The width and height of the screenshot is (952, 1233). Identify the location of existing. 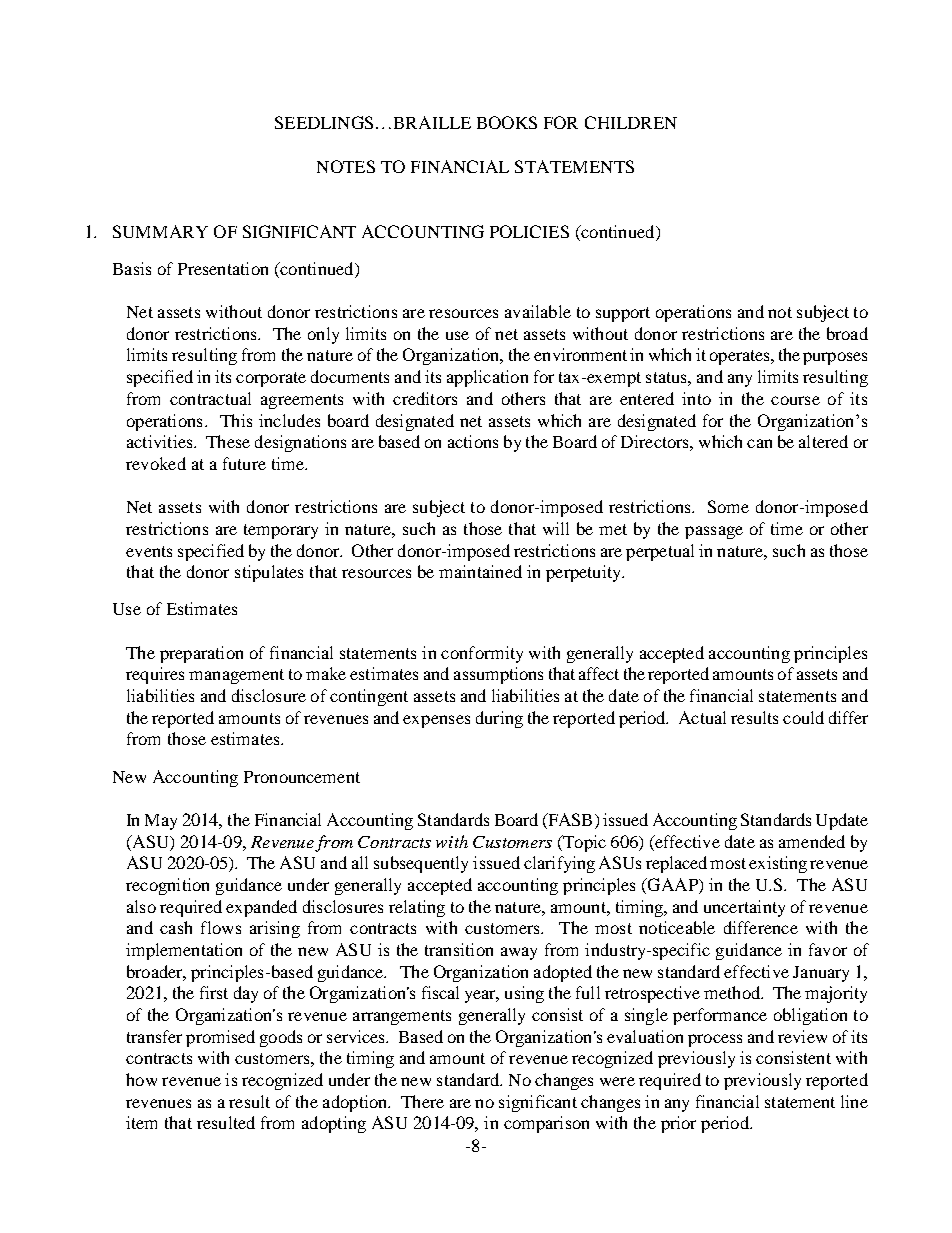
(778, 864).
